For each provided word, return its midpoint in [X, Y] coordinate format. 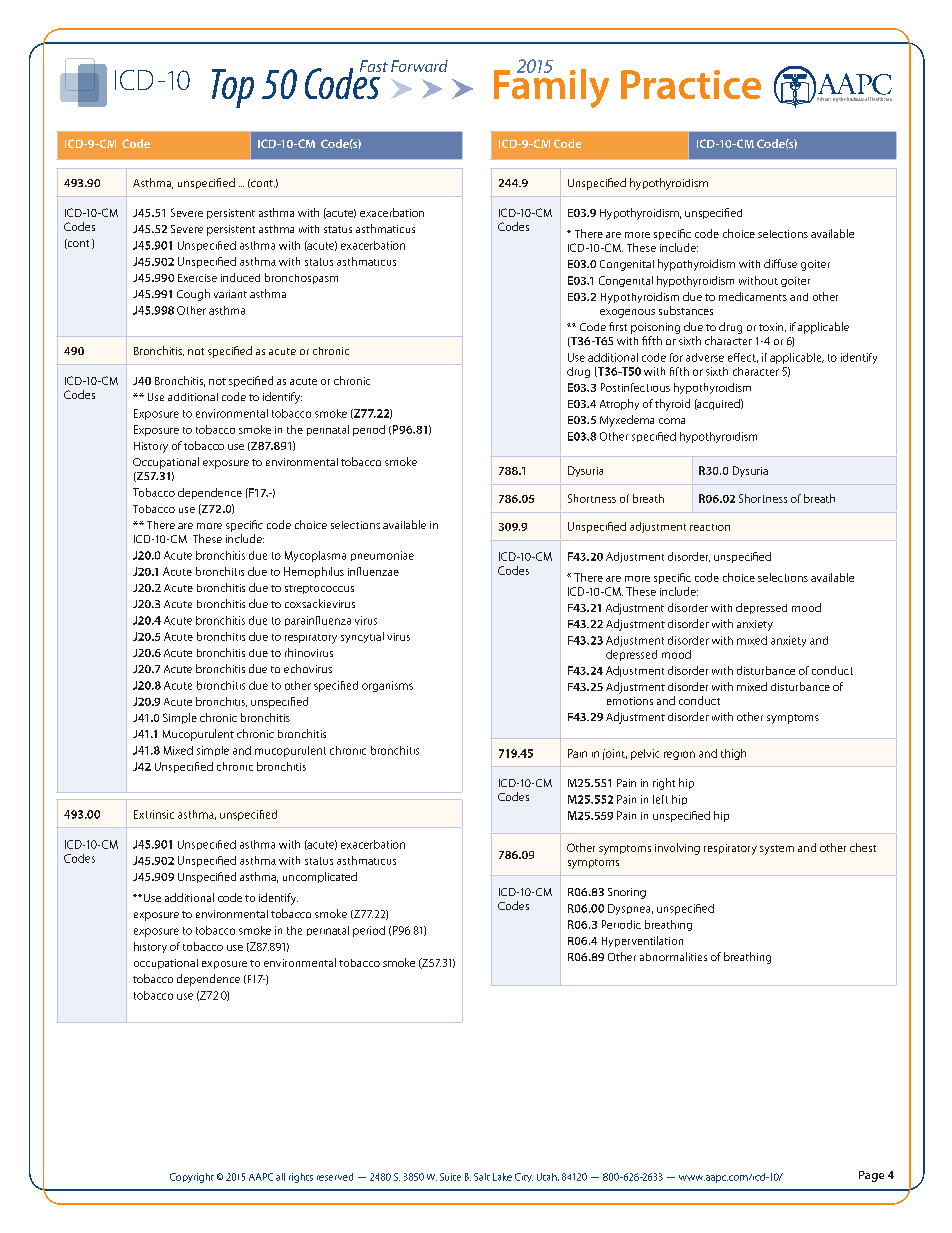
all [280, 1177]
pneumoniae [382, 556]
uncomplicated [320, 877]
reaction [710, 527]
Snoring [627, 893]
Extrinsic [154, 814]
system [777, 850]
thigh [733, 754]
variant [230, 294]
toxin [772, 327]
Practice [691, 84]
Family [551, 87]
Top [233, 88]
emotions [630, 701]
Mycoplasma [315, 556]
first [618, 326]
